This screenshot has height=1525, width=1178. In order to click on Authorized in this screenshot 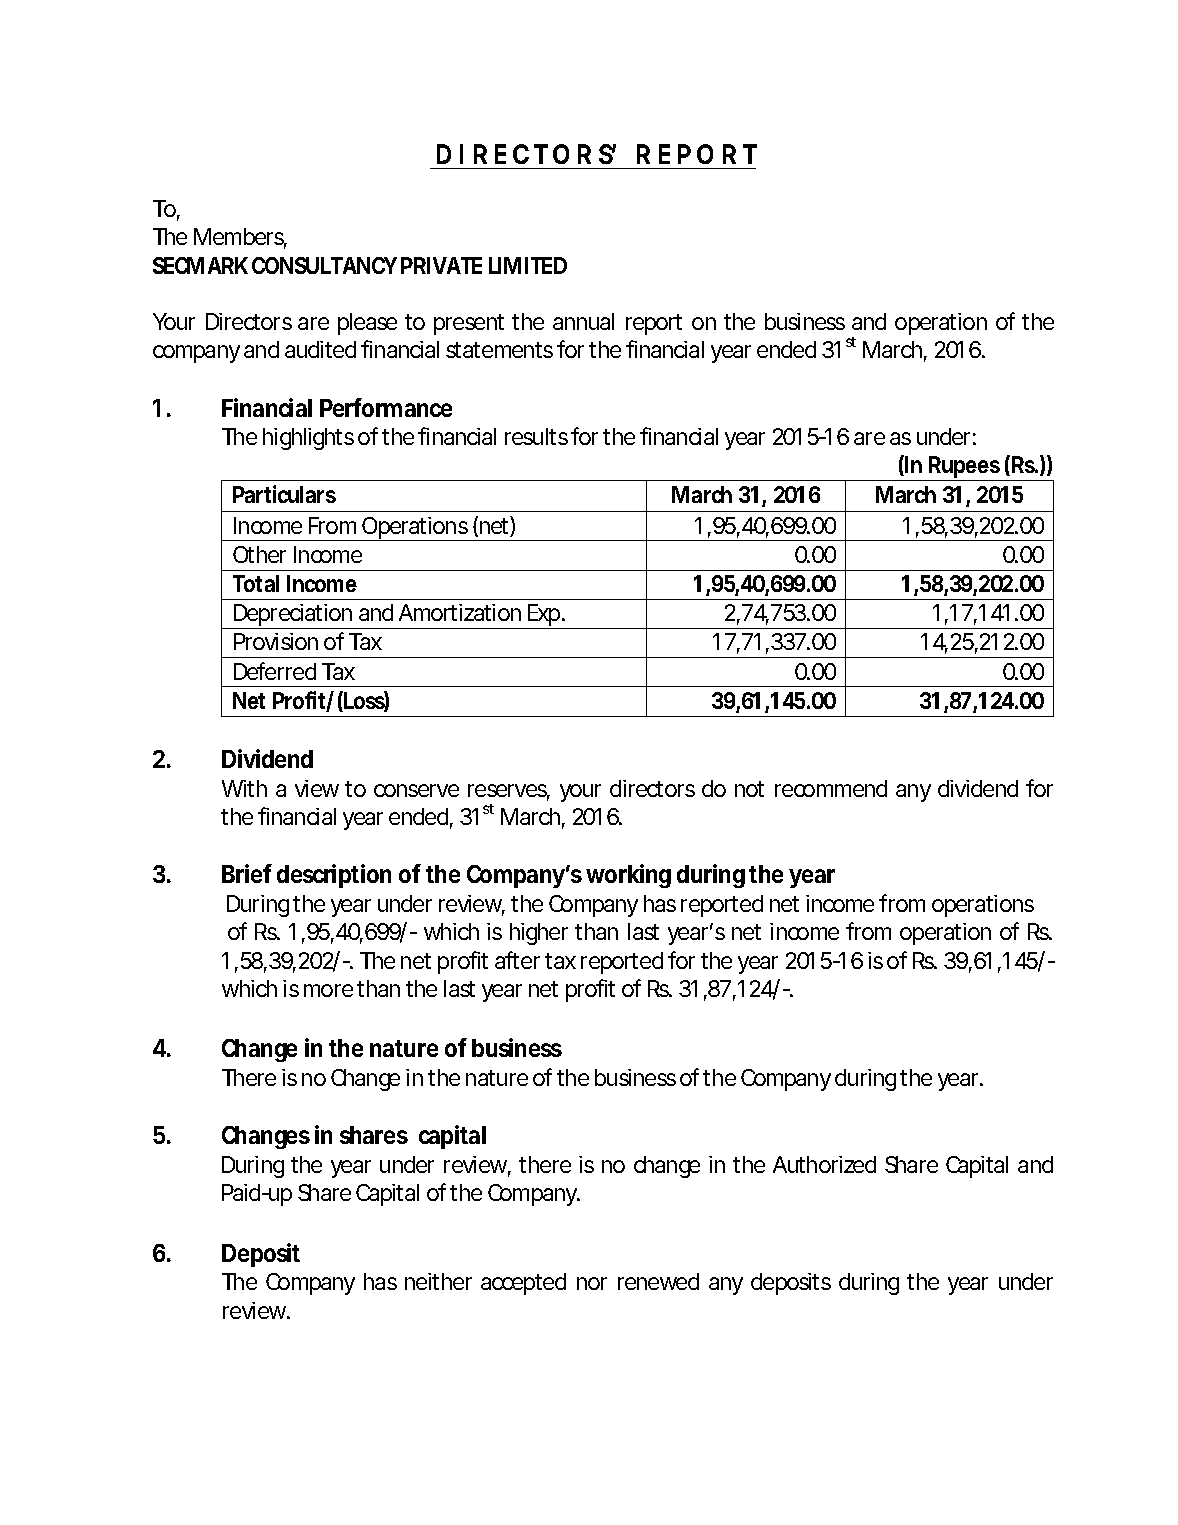, I will do `click(824, 1164)`.
